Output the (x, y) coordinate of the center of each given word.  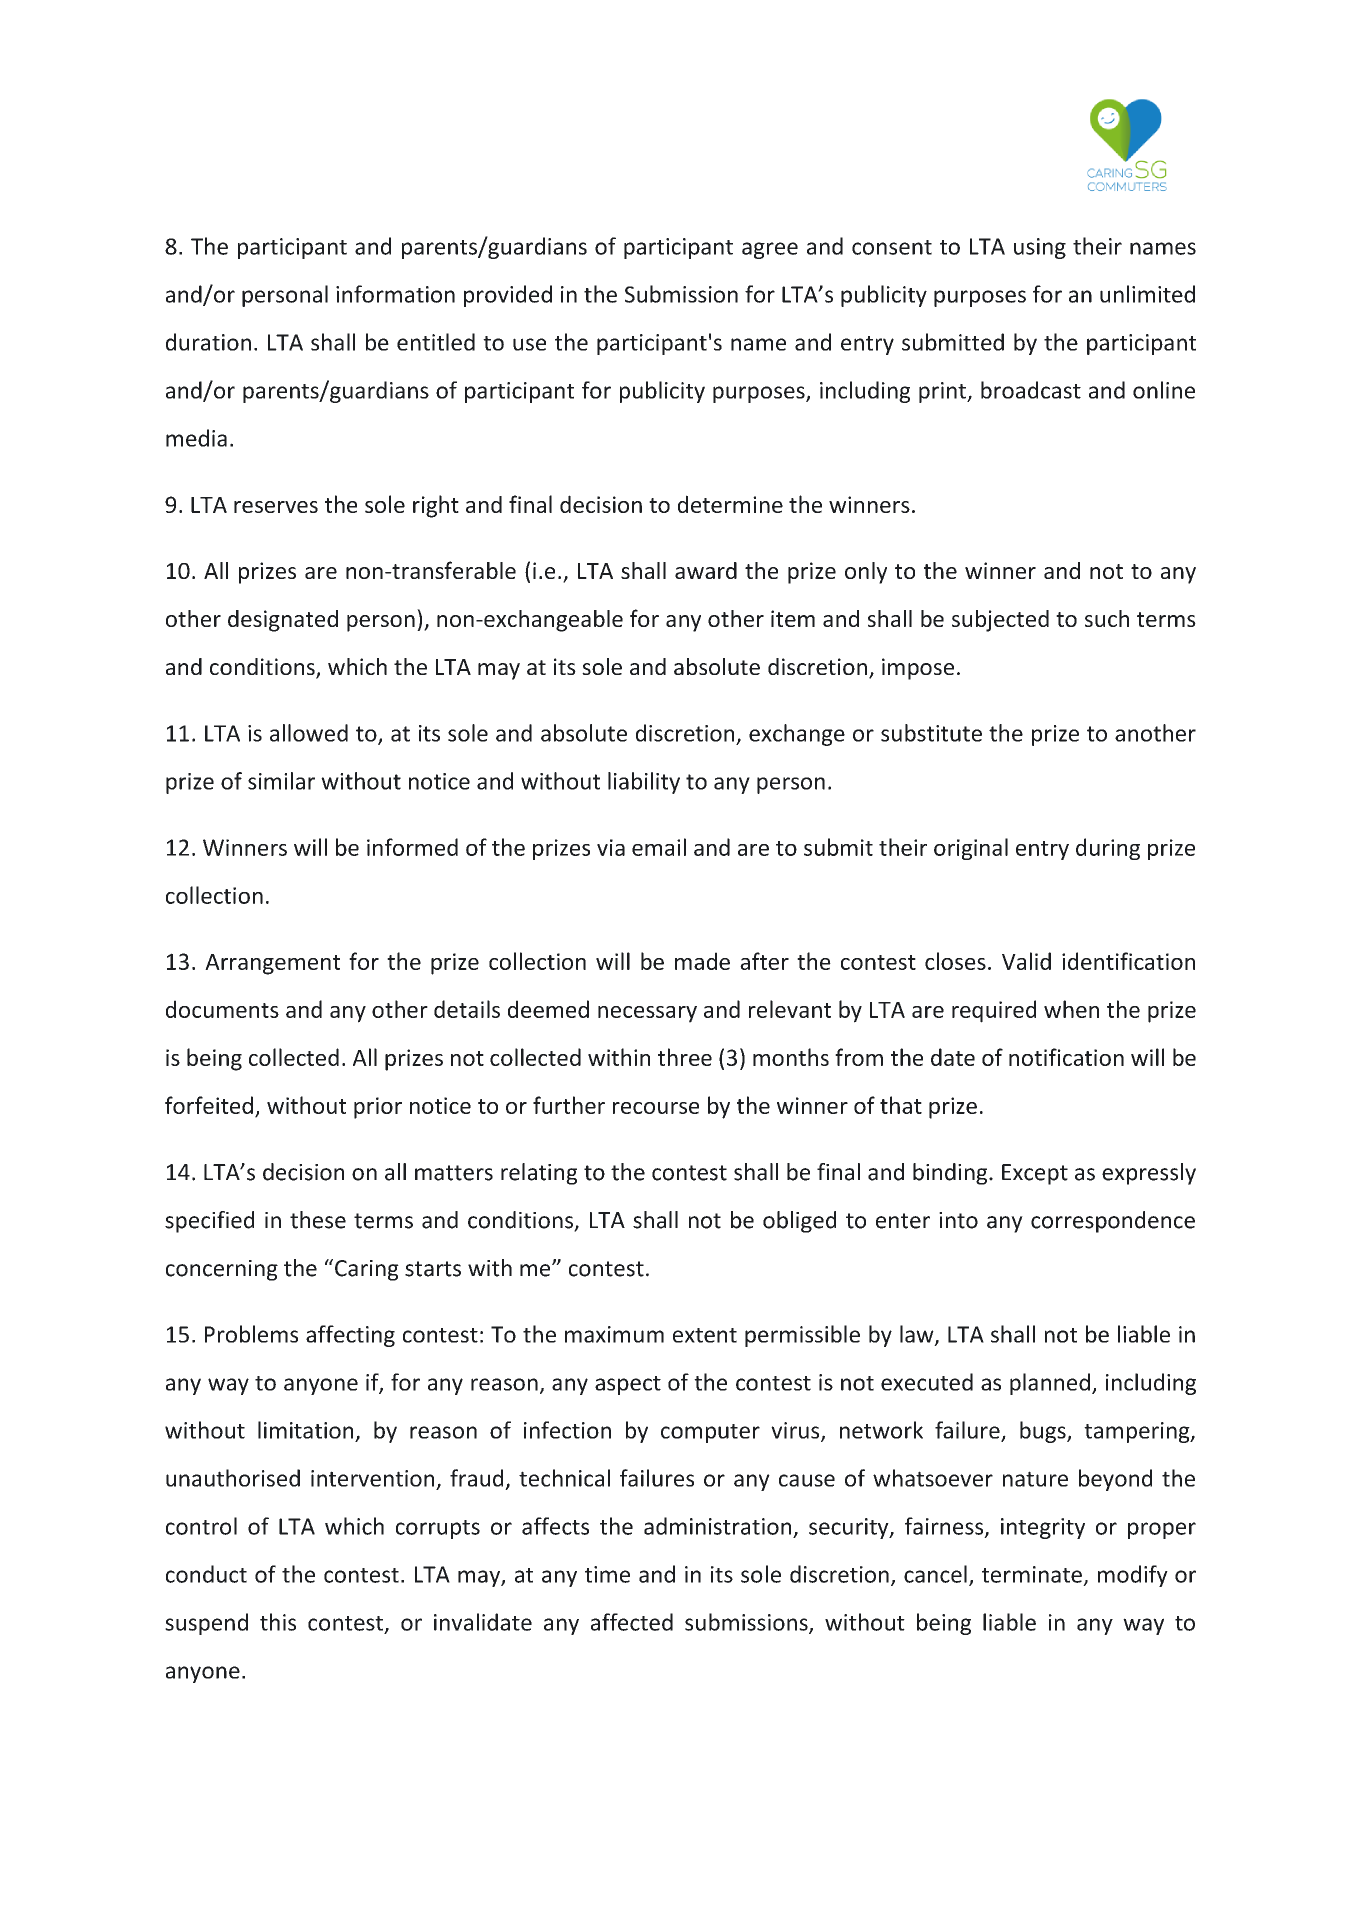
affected (632, 1622)
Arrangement (272, 964)
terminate (1032, 1574)
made (702, 961)
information (395, 294)
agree (770, 250)
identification (1128, 961)
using (1040, 248)
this (278, 1622)
